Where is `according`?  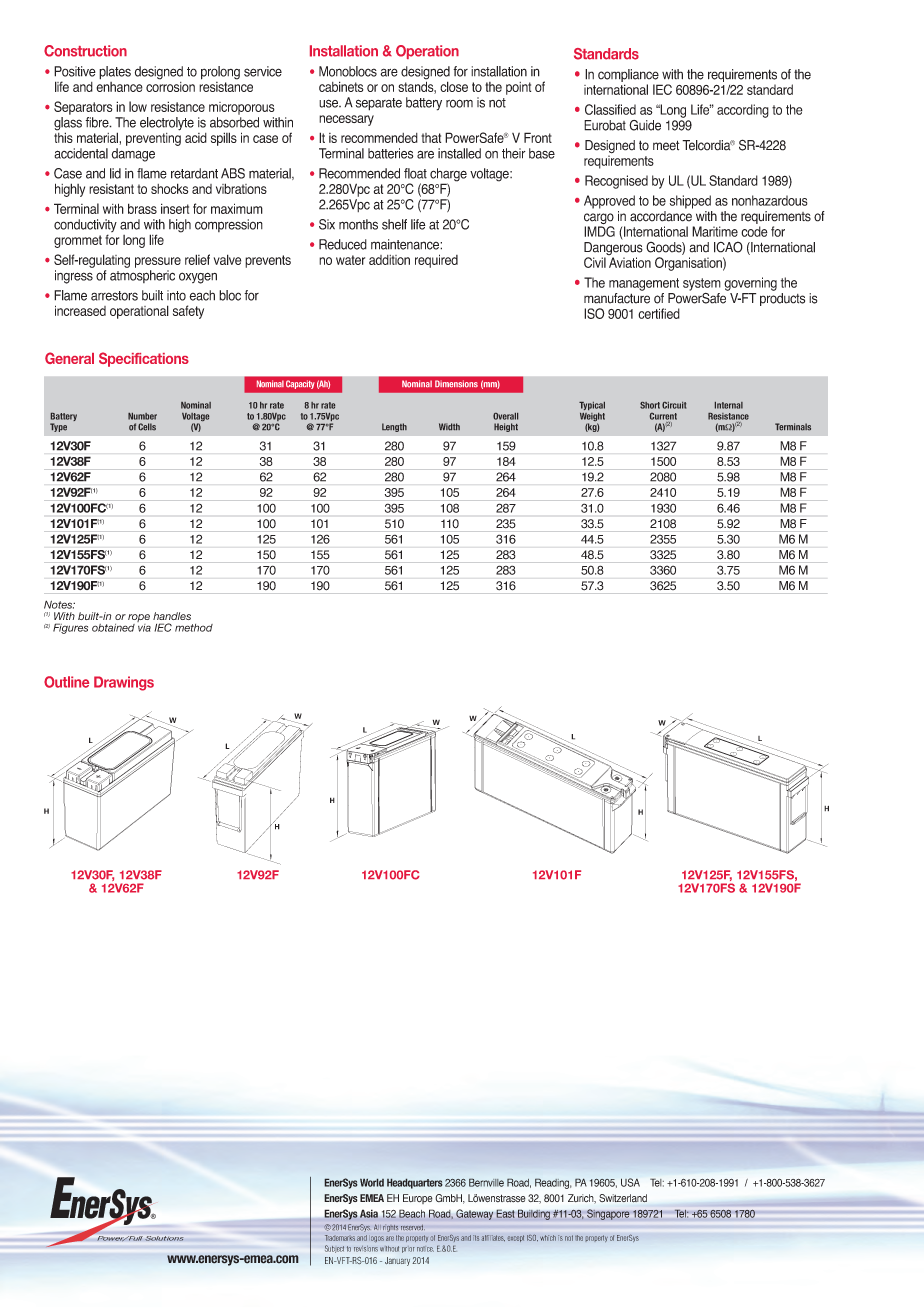
according is located at coordinates (743, 111).
